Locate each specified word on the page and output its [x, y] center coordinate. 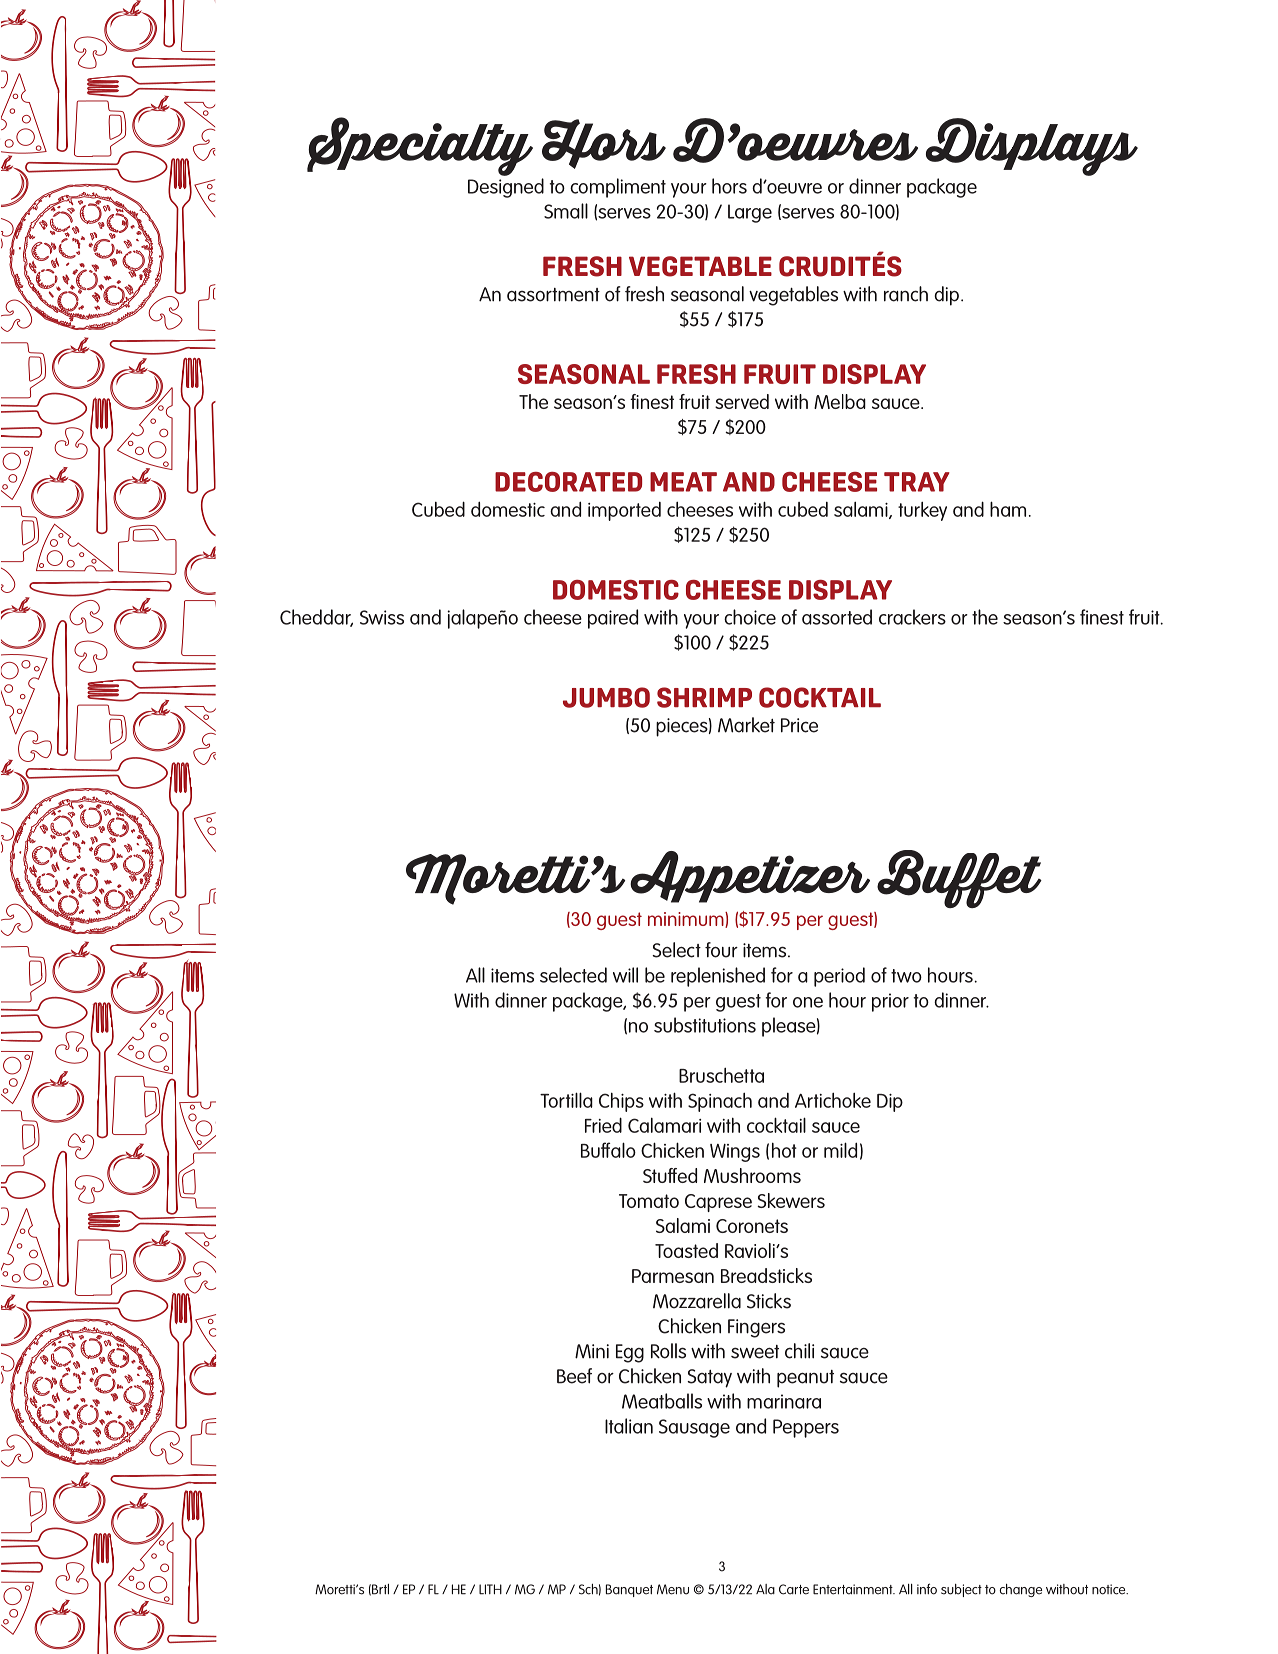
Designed [506, 188]
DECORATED [568, 482]
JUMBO [606, 697]
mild [840, 1150]
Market [746, 725]
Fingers [756, 1328]
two [906, 976]
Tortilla [566, 1100]
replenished [718, 977]
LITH [490, 1589]
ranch [906, 294]
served [742, 401]
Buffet [959, 879]
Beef [574, 1376]
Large [750, 213]
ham [1008, 509]
